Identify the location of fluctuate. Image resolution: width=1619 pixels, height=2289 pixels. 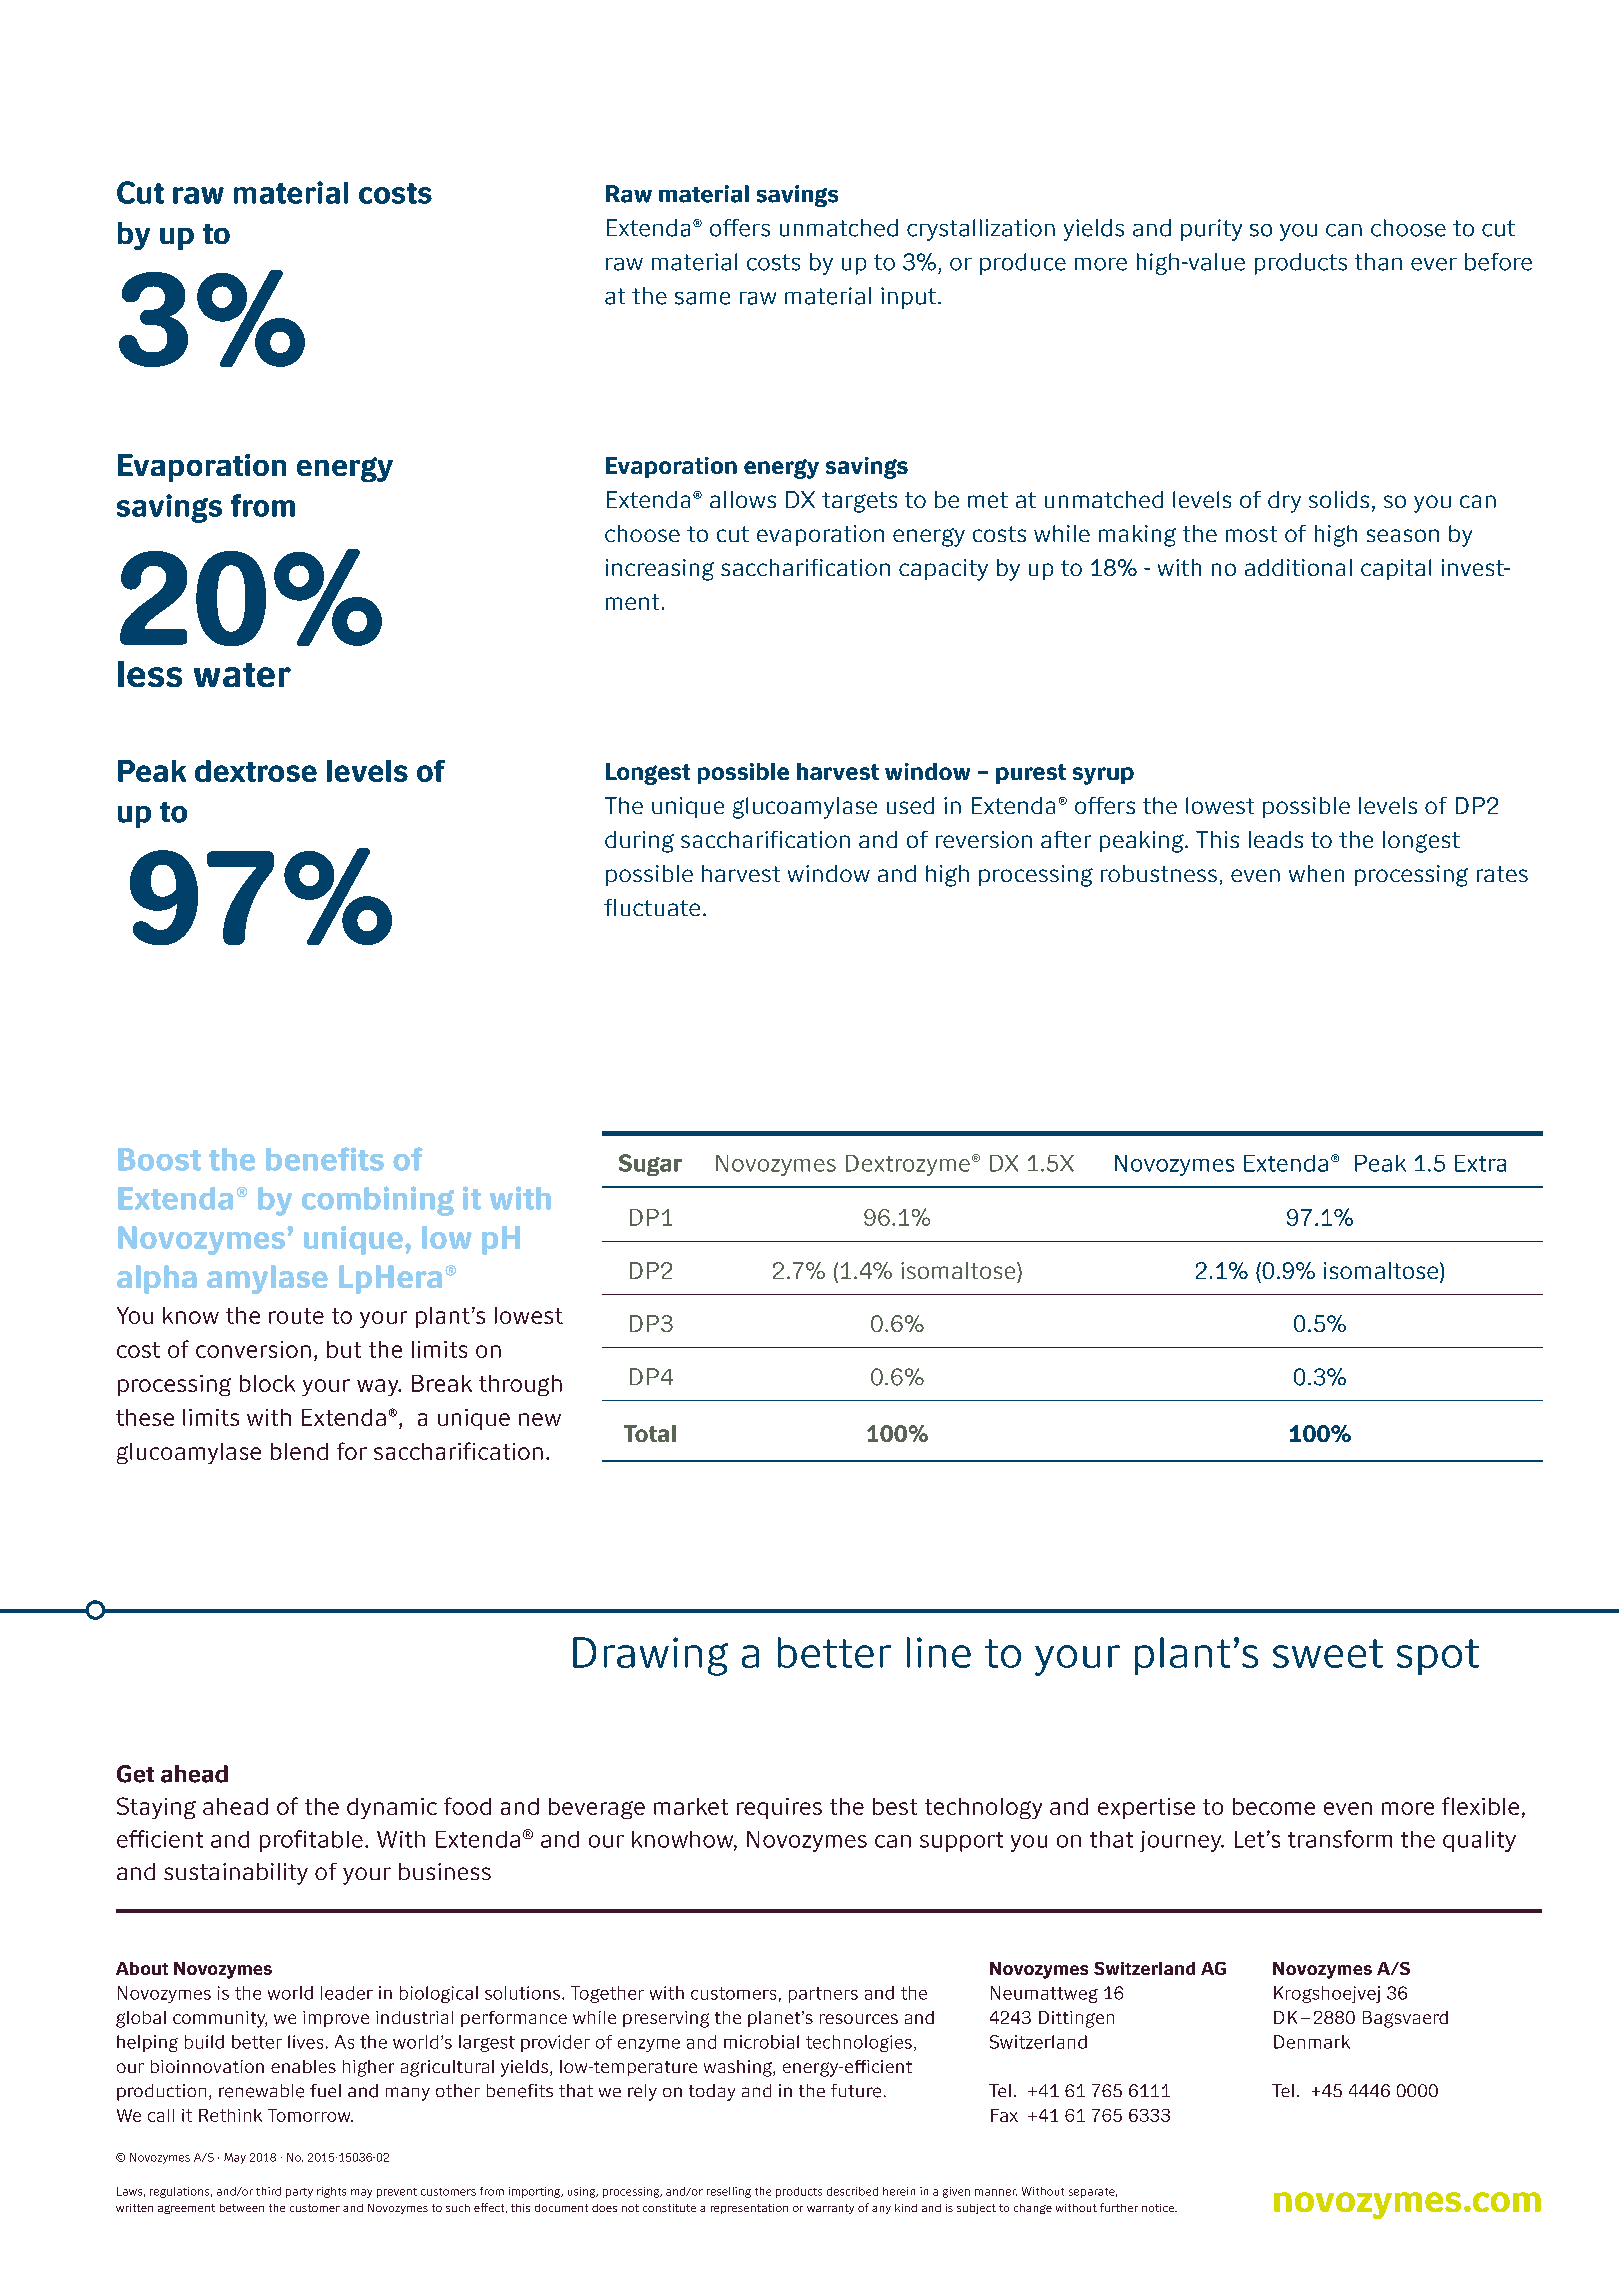
(652, 907).
